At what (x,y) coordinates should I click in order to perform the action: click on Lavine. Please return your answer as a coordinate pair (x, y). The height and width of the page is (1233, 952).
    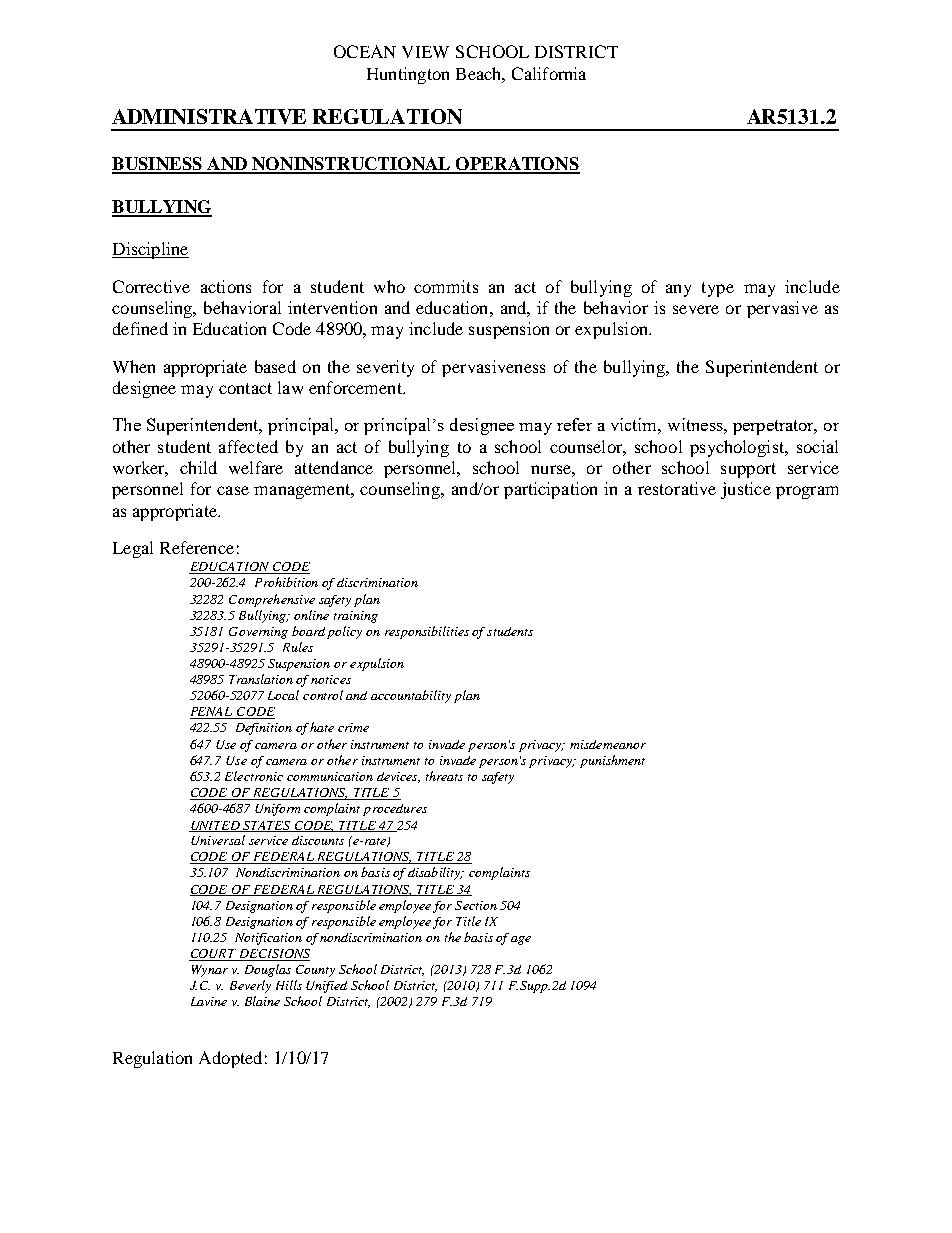
    Looking at the image, I should click on (209, 1001).
